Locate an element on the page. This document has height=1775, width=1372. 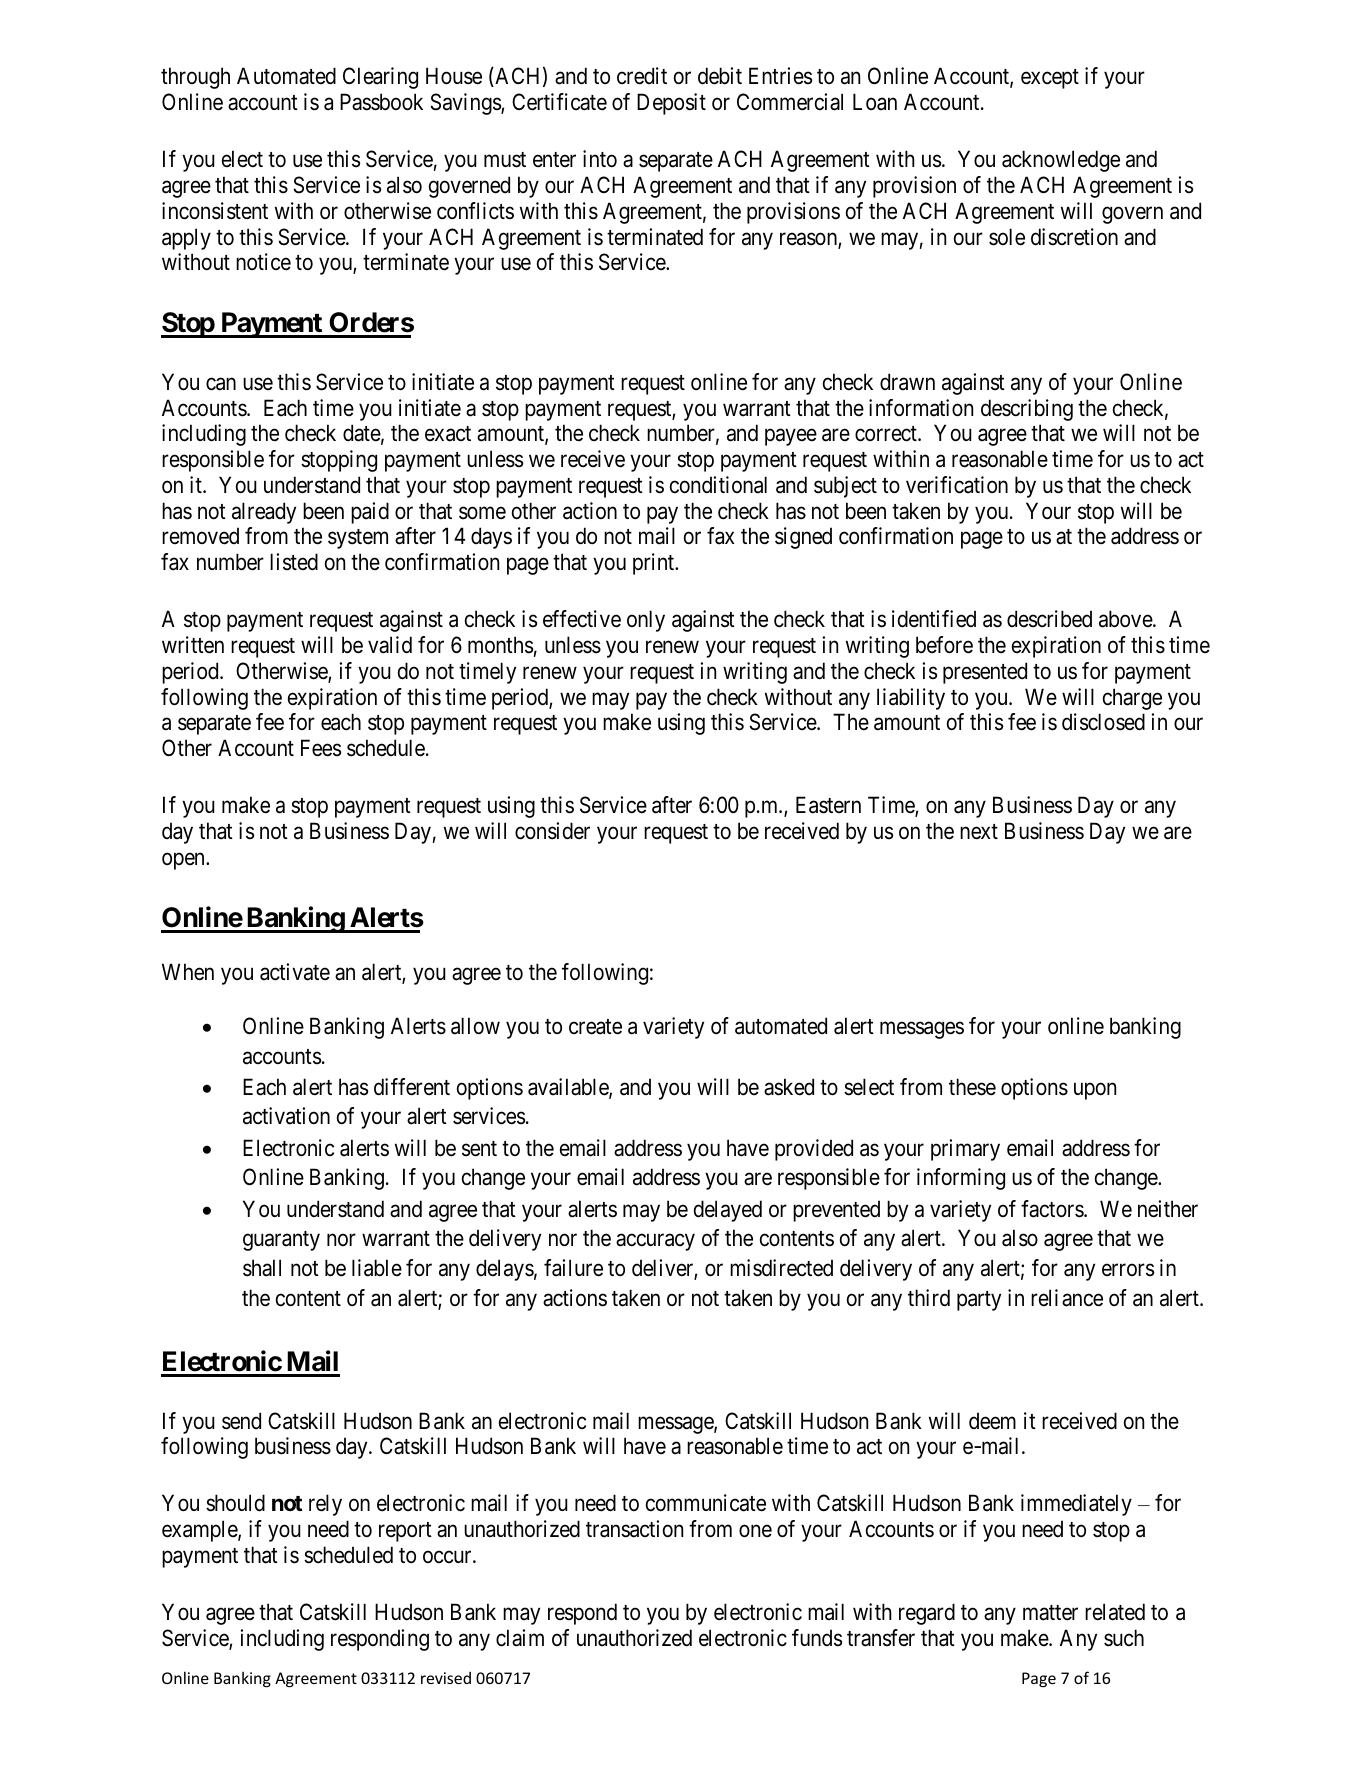
next is located at coordinates (979, 832).
